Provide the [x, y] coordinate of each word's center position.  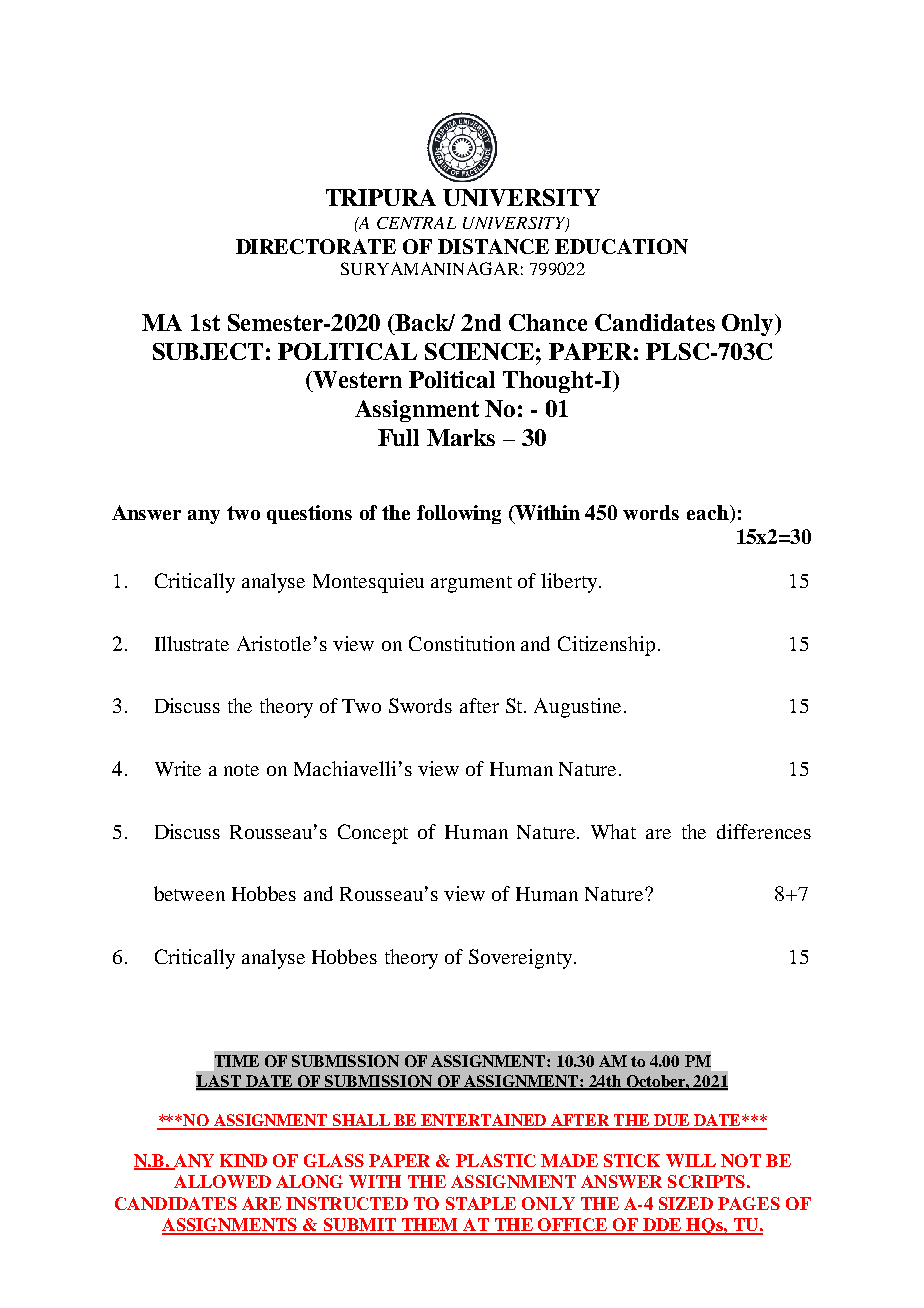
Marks [461, 437]
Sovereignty [522, 959]
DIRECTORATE [316, 246]
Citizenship [608, 646]
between [189, 893]
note [241, 770]
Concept [373, 834]
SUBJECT [208, 351]
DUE [672, 1121]
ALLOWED [222, 1181]
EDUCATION [621, 246]
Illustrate [192, 643]
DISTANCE [493, 246]
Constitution [462, 643]
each [709, 514]
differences [764, 831]
